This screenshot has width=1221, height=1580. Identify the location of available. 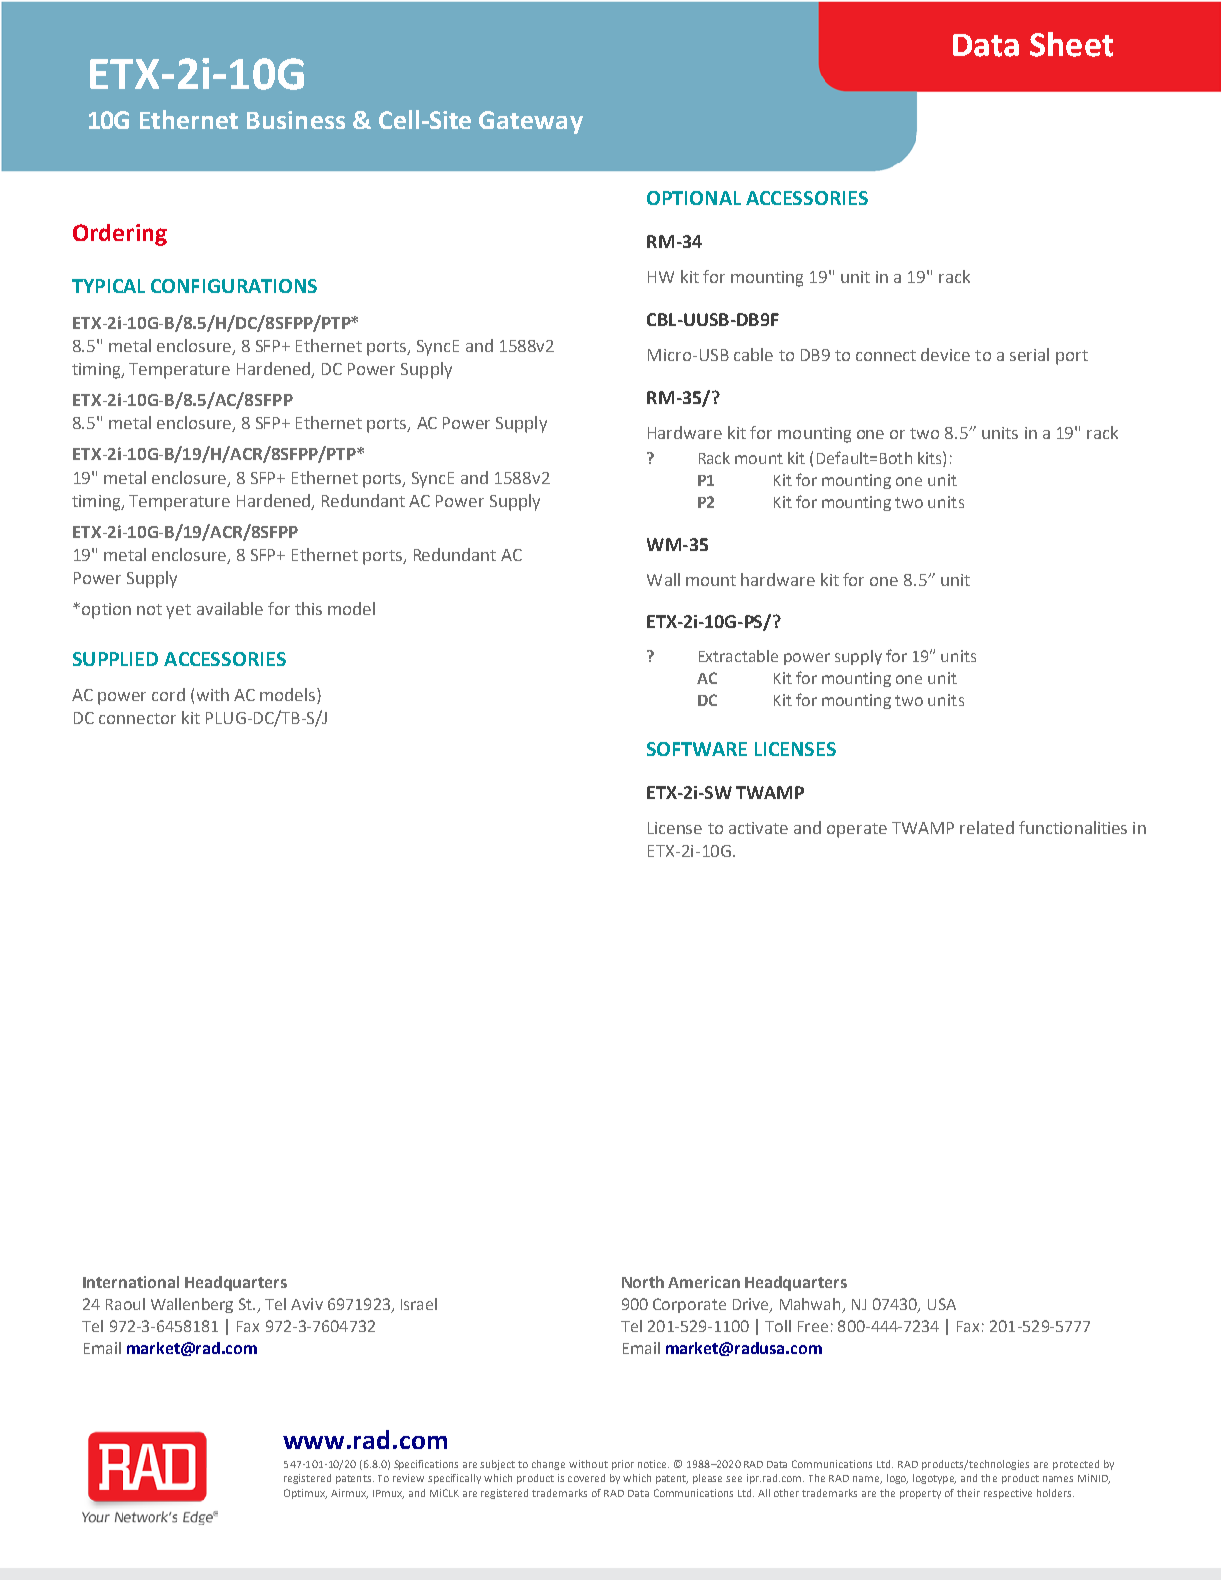
(230, 608).
